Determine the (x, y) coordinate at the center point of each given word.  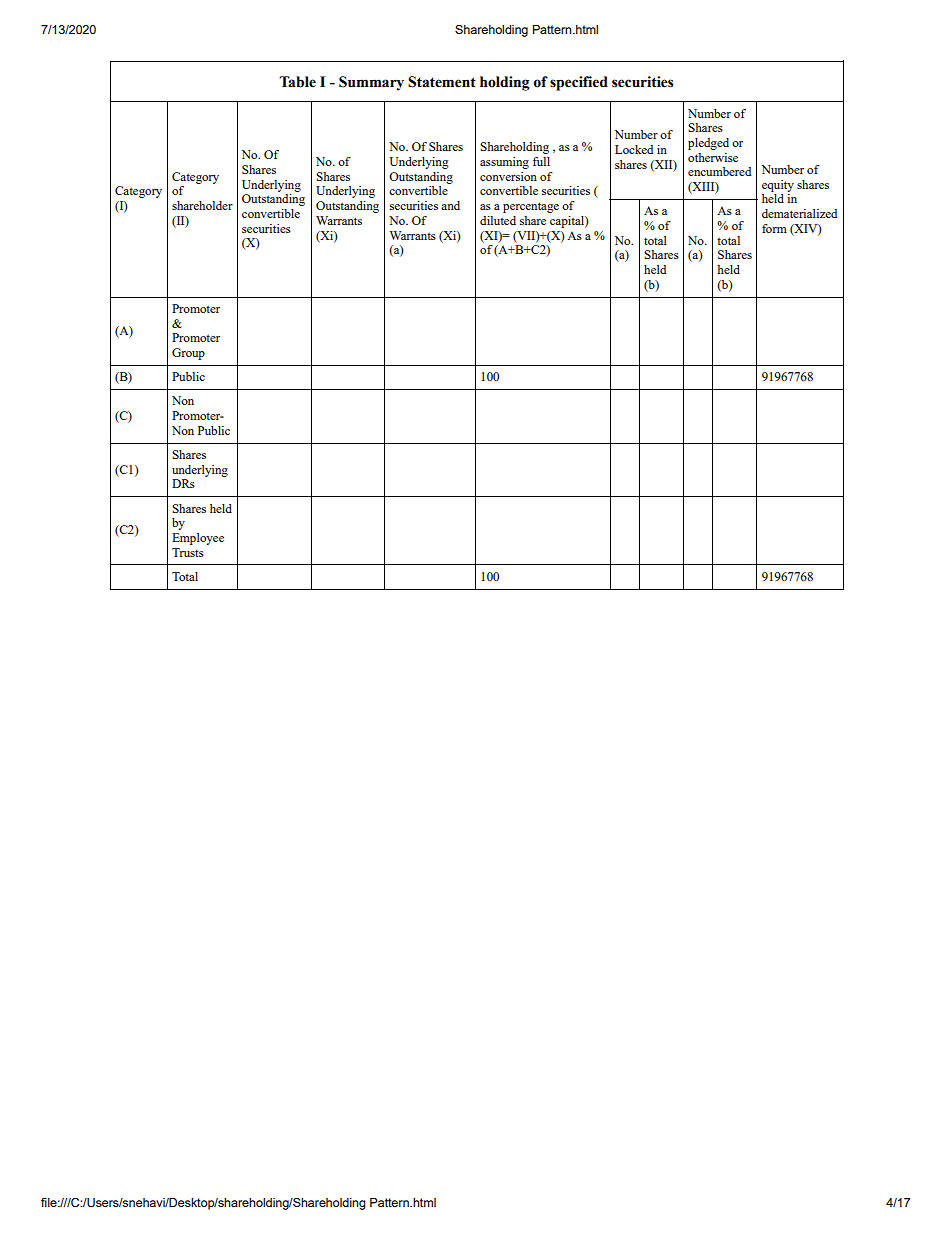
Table (297, 82)
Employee (198, 539)
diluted (498, 220)
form (774, 228)
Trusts (188, 552)
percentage (531, 207)
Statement (442, 82)
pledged (708, 144)
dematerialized (799, 213)
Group (188, 354)
